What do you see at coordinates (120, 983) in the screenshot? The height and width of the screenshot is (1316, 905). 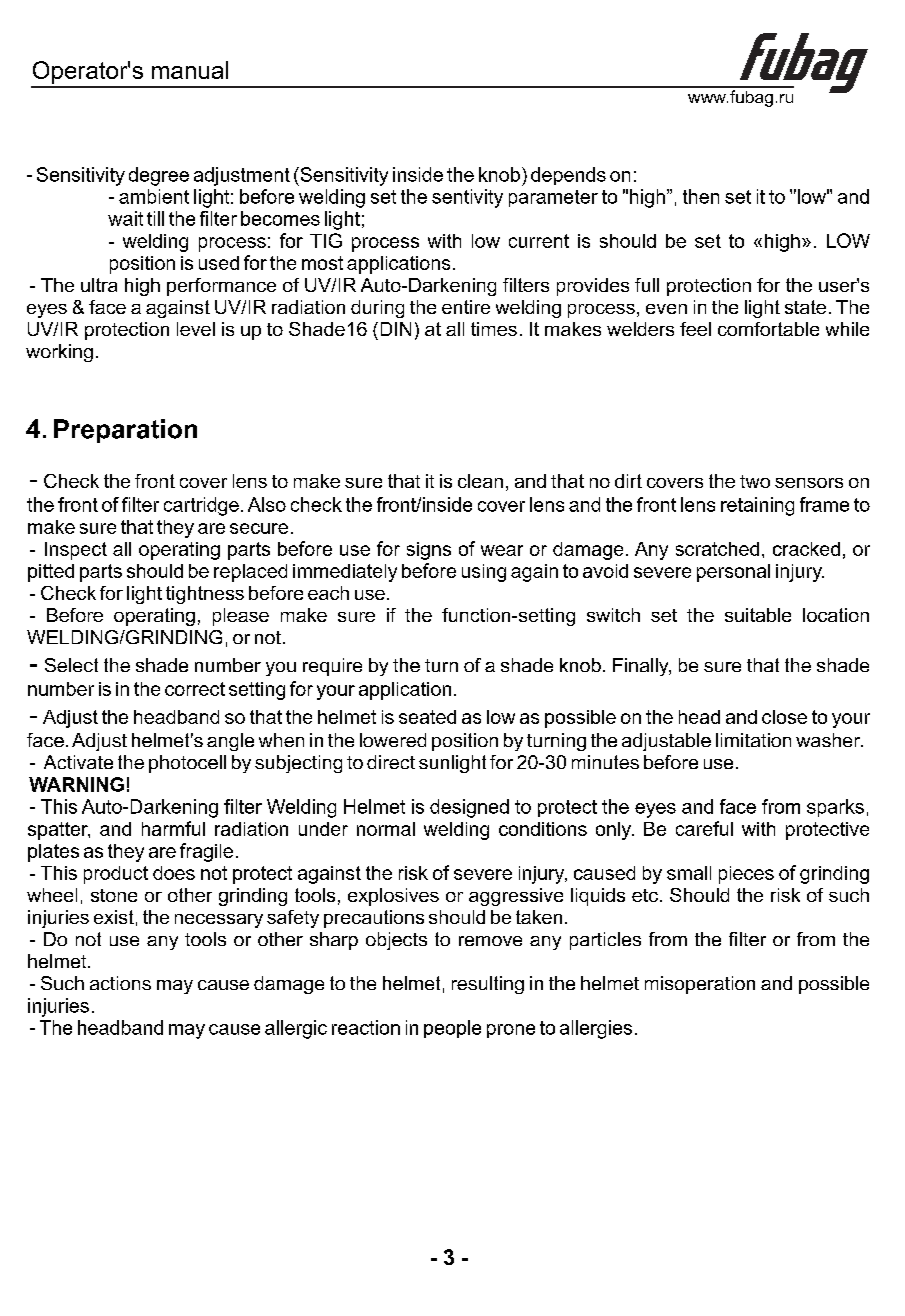 I see `actions` at bounding box center [120, 983].
